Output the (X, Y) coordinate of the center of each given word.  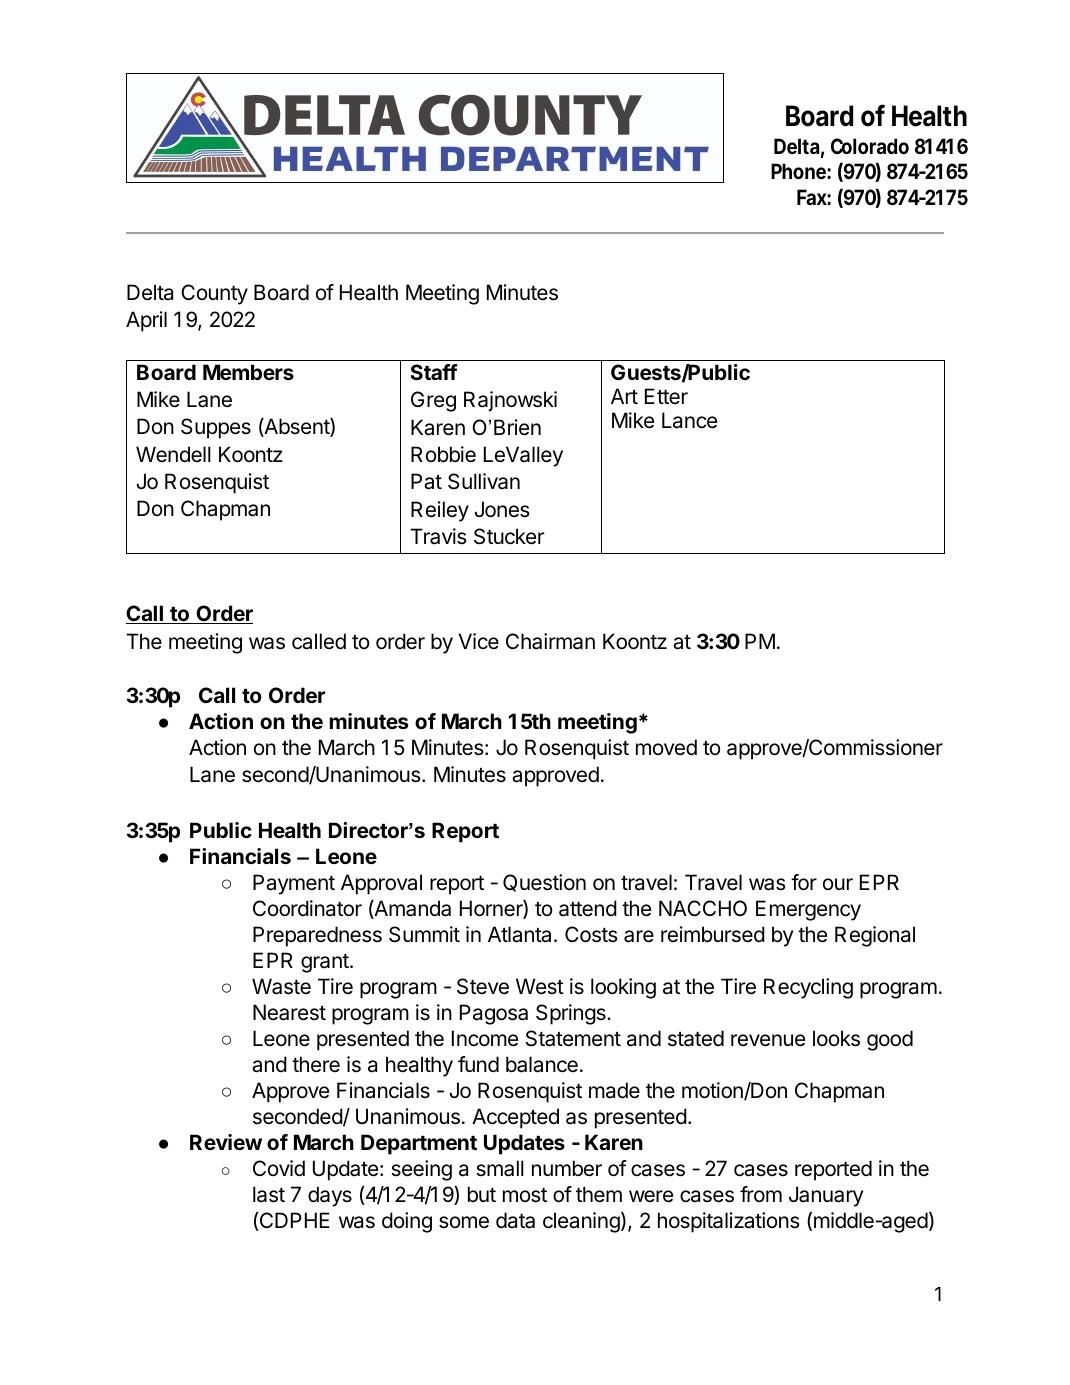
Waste (281, 986)
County (214, 294)
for (804, 882)
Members (248, 372)
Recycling (808, 988)
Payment (294, 884)
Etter (666, 396)
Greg (433, 401)
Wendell (173, 454)
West (540, 986)
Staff (434, 372)
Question (544, 883)
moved (666, 747)
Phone (799, 171)
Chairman (550, 641)
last (269, 1194)
